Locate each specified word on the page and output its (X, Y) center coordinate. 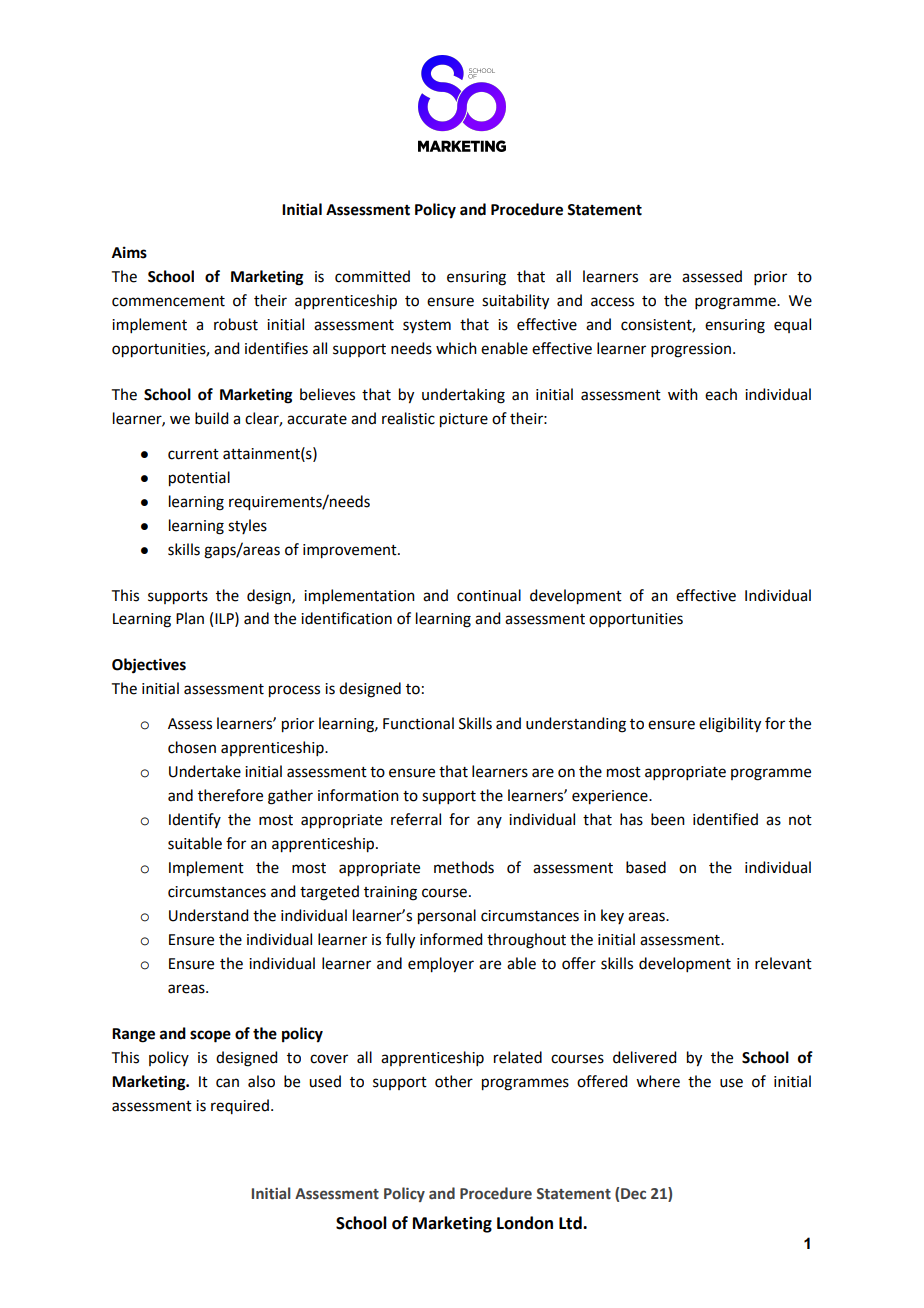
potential (199, 479)
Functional (418, 723)
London (525, 1223)
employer (441, 965)
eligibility (730, 725)
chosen (192, 747)
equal (792, 325)
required (240, 1106)
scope (210, 1036)
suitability (515, 302)
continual (489, 595)
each (721, 394)
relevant (783, 963)
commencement (168, 301)
